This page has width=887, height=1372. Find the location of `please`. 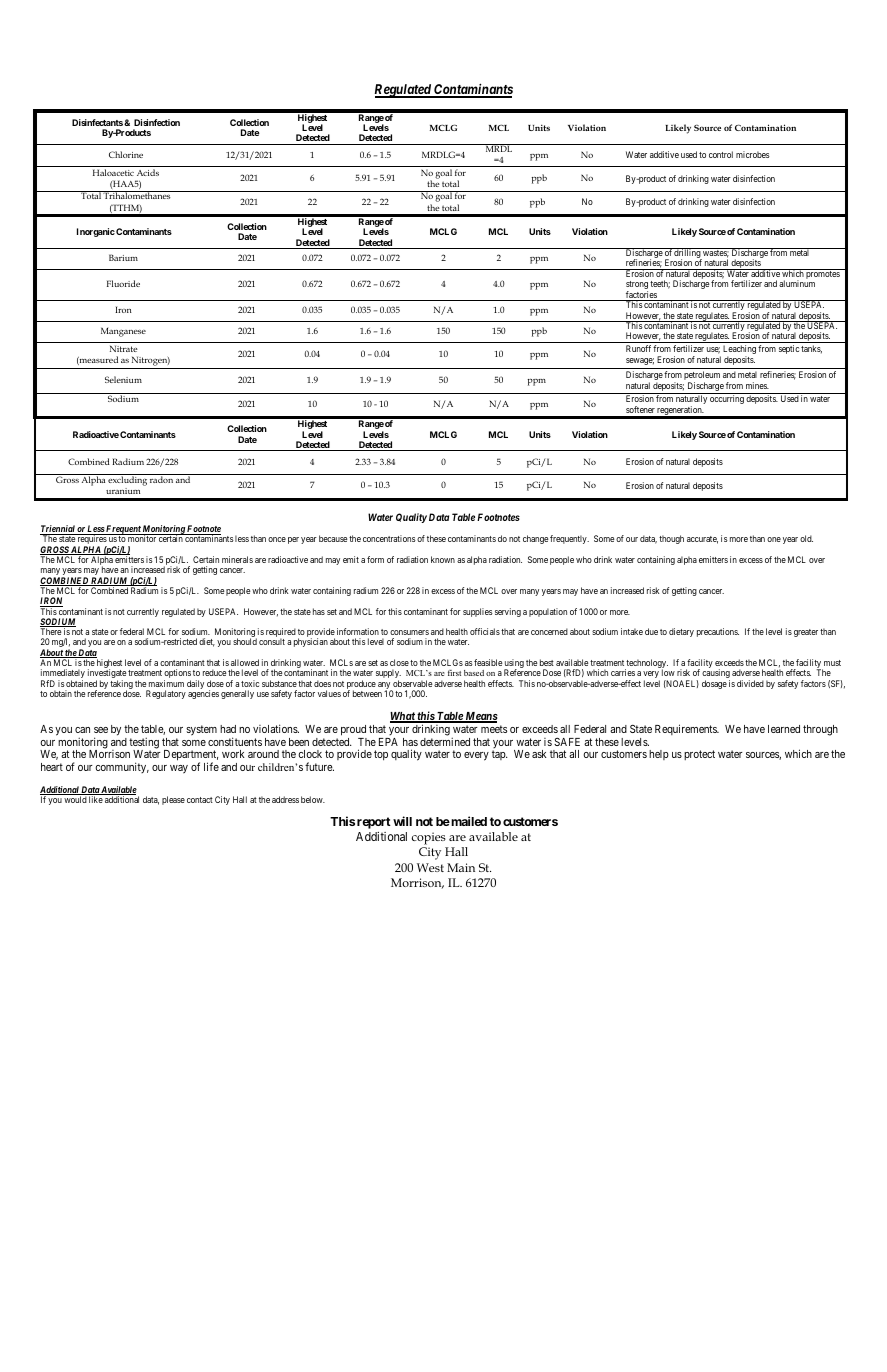

please is located at coordinates (173, 800).
